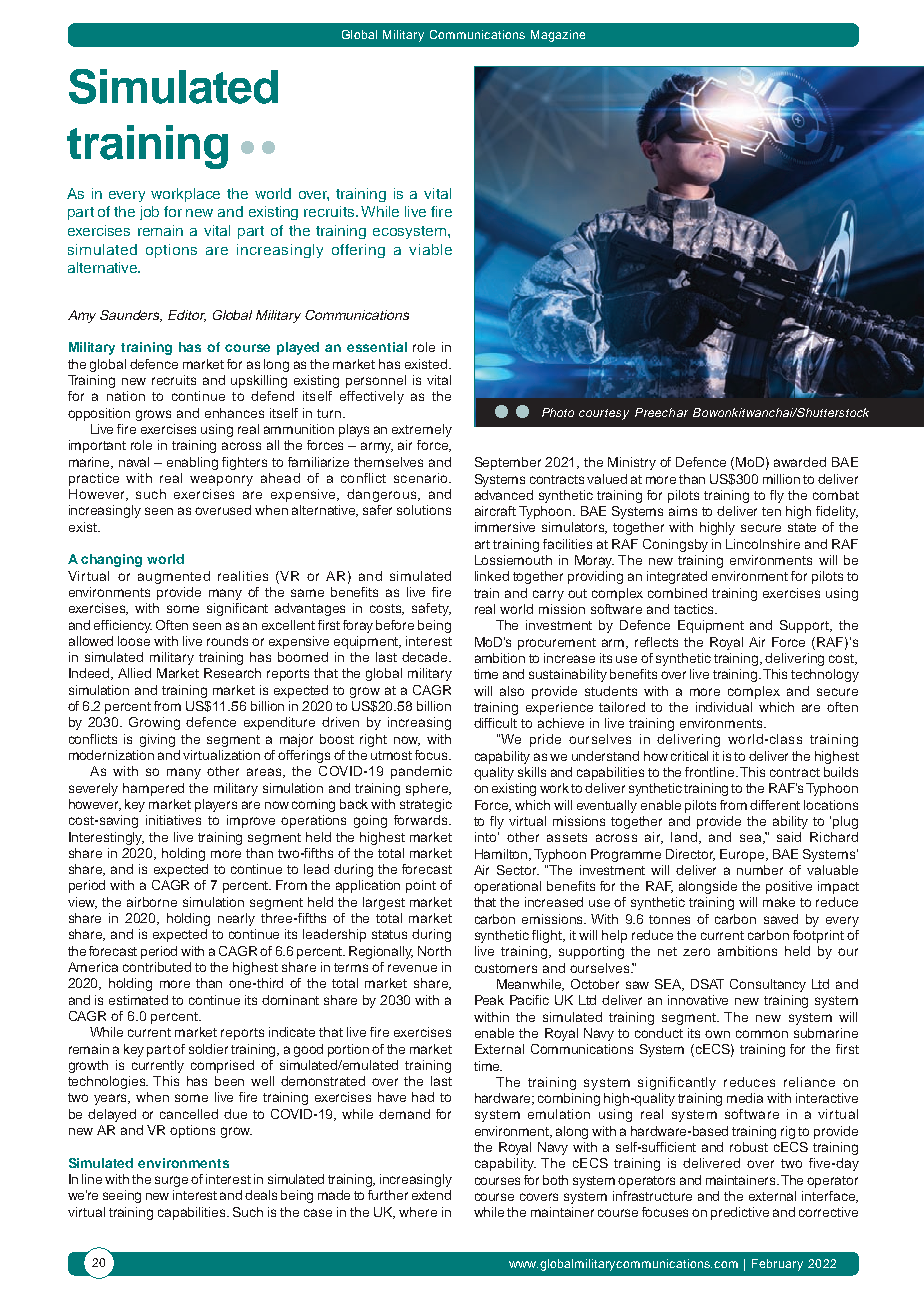 This document has height=1307, width=924. What do you see at coordinates (171, 1181) in the document?
I see `surge` at bounding box center [171, 1181].
